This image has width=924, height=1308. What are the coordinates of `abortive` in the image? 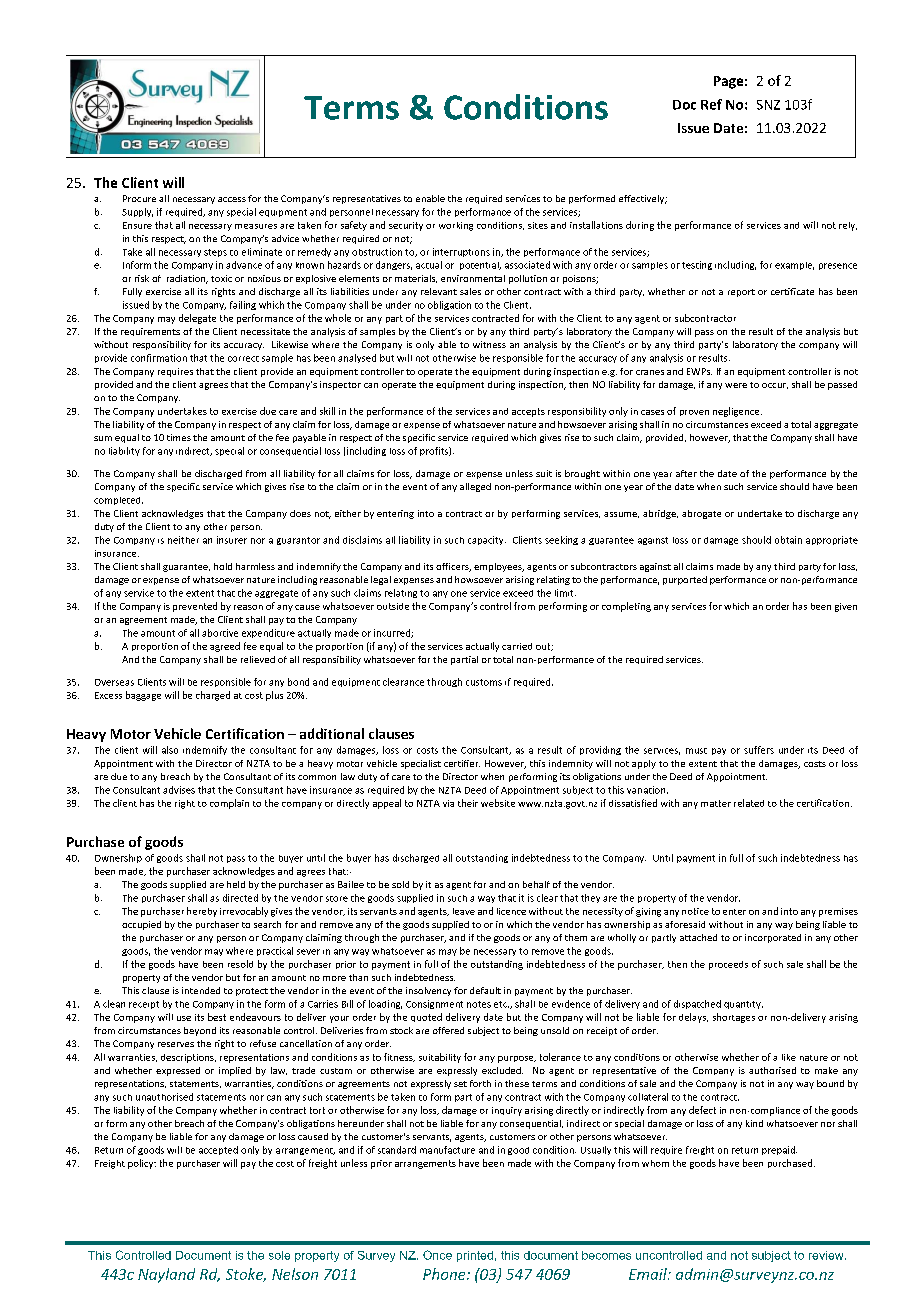 It's located at (220, 633).
